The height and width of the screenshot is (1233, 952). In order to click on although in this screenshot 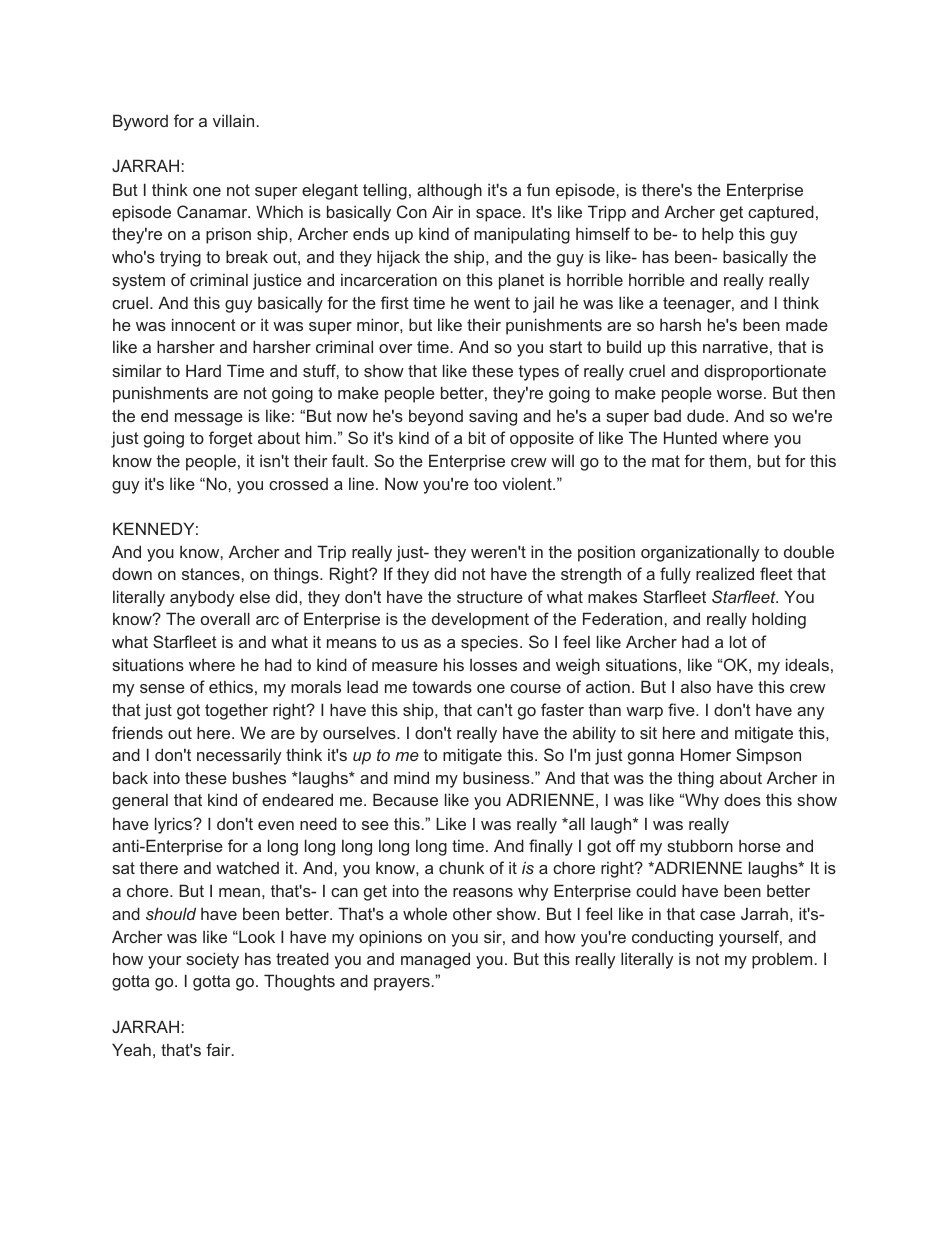, I will do `click(449, 191)`.
